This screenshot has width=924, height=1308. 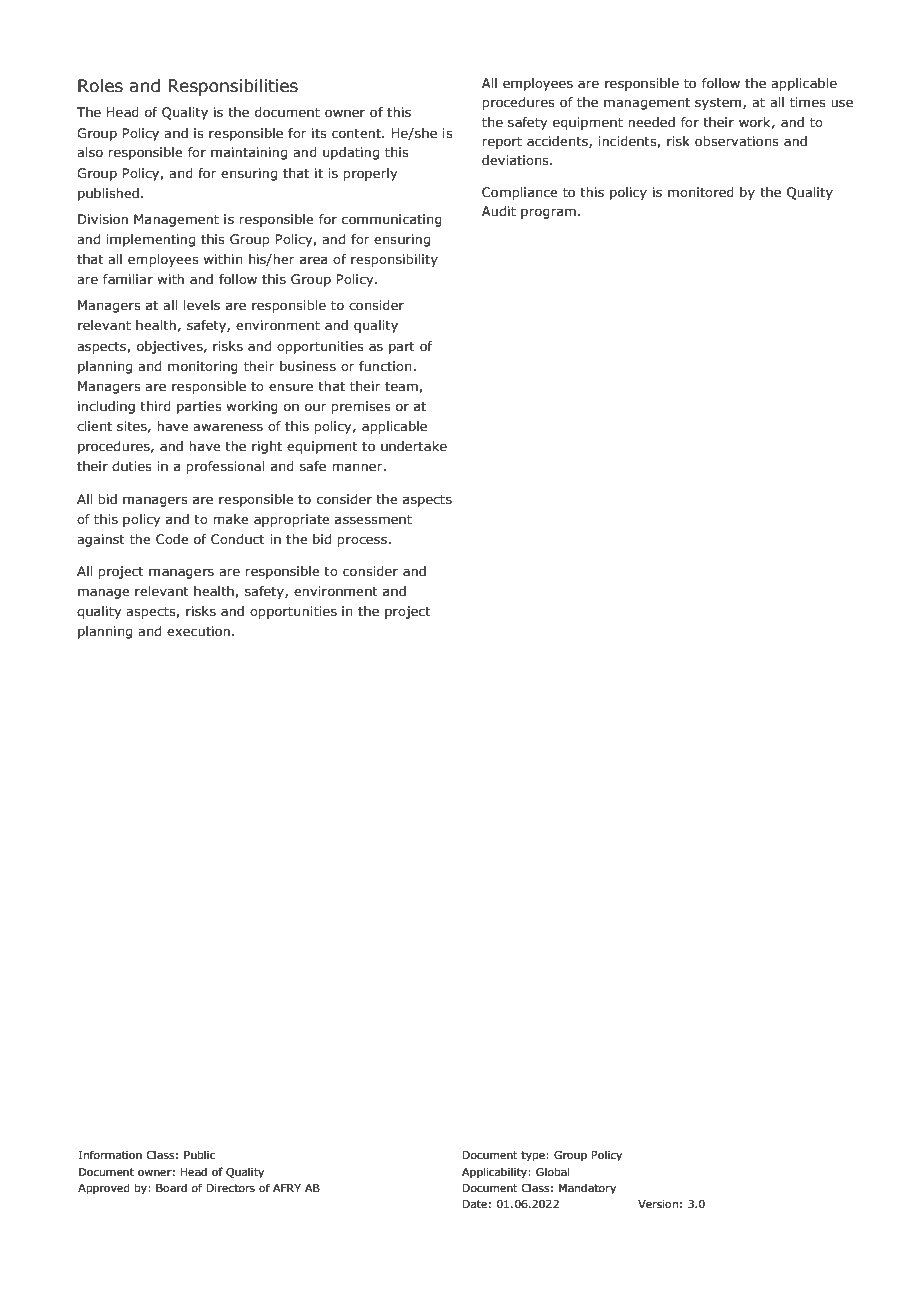 What do you see at coordinates (402, 387) in the screenshot?
I see `team` at bounding box center [402, 387].
